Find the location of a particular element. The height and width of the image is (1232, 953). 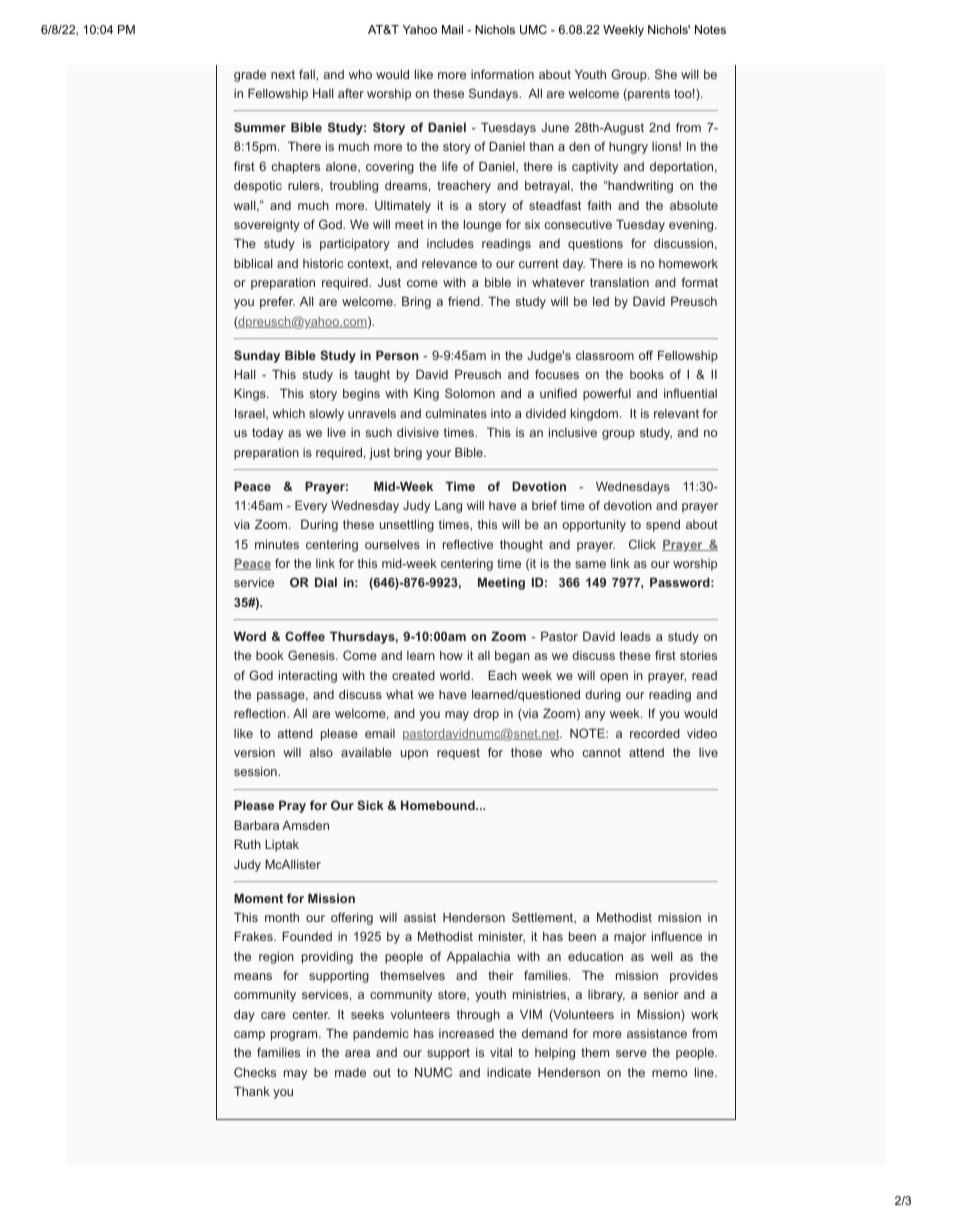

serve is located at coordinates (631, 1053).
